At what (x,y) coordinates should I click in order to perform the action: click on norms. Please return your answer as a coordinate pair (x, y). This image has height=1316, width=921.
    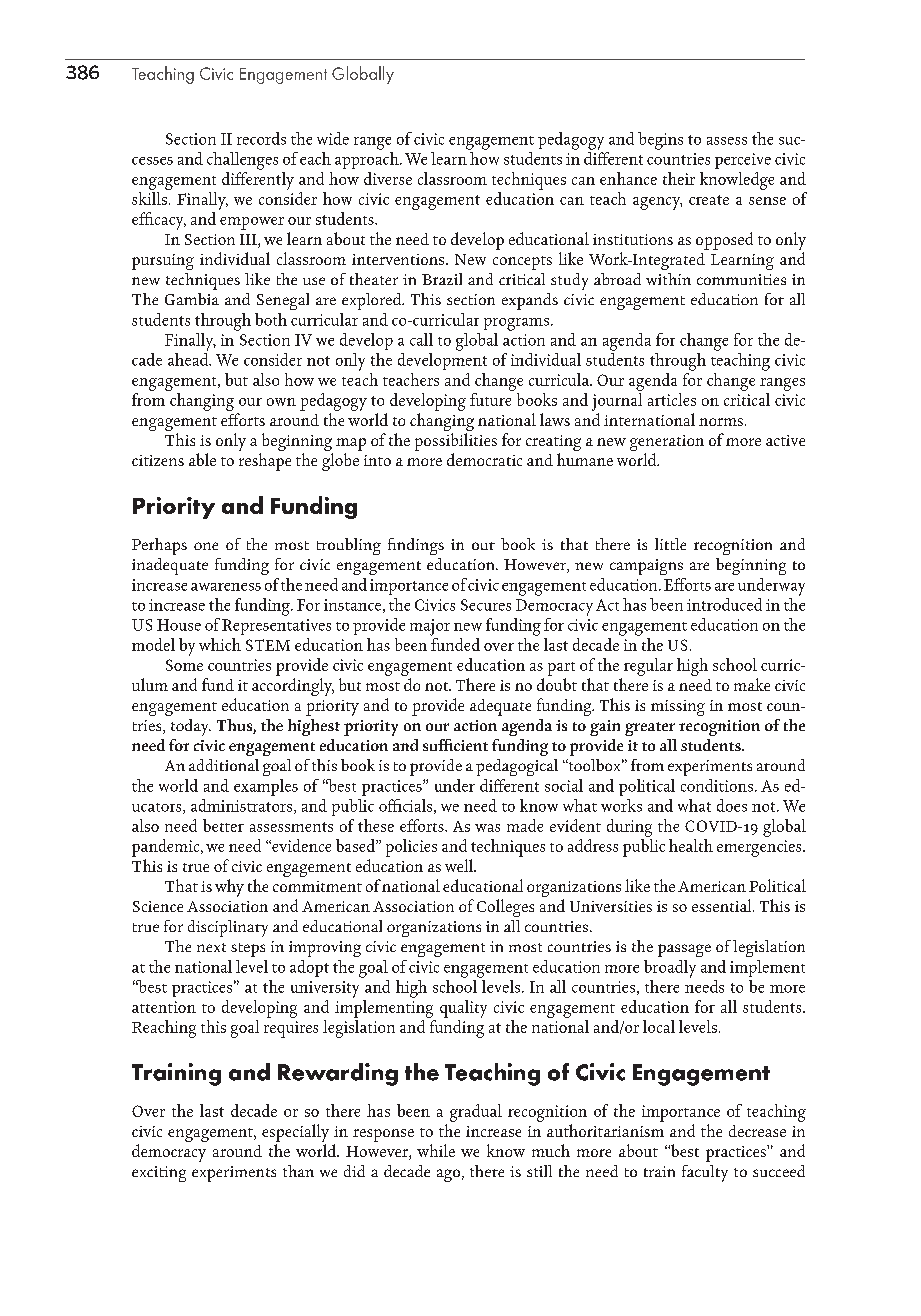
    Looking at the image, I should click on (721, 422).
